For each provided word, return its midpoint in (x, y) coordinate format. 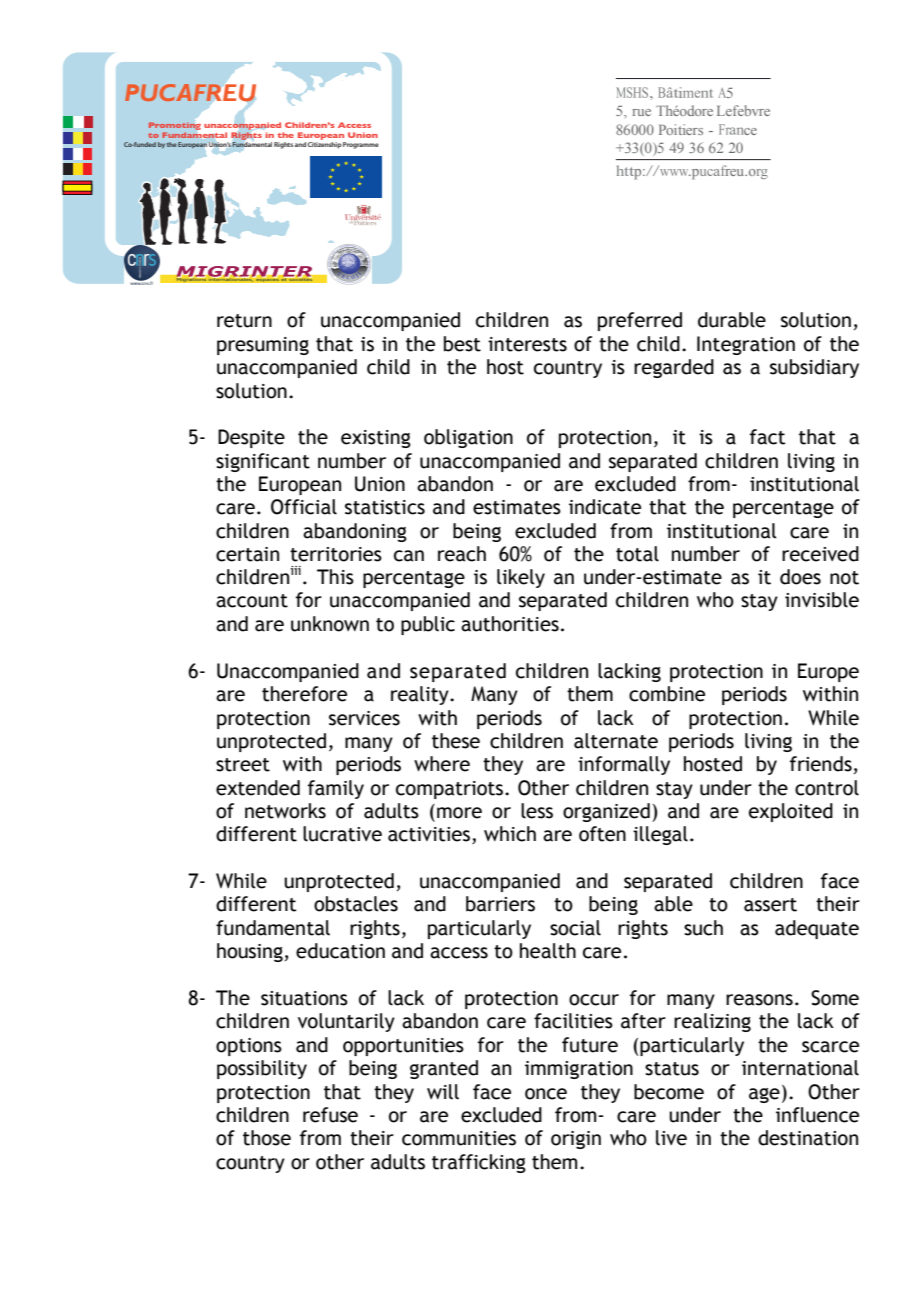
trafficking (479, 1163)
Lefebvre (743, 110)
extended (258, 788)
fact (768, 437)
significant (263, 462)
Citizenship (325, 145)
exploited (791, 812)
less (537, 811)
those (267, 1138)
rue (641, 112)
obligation (468, 438)
